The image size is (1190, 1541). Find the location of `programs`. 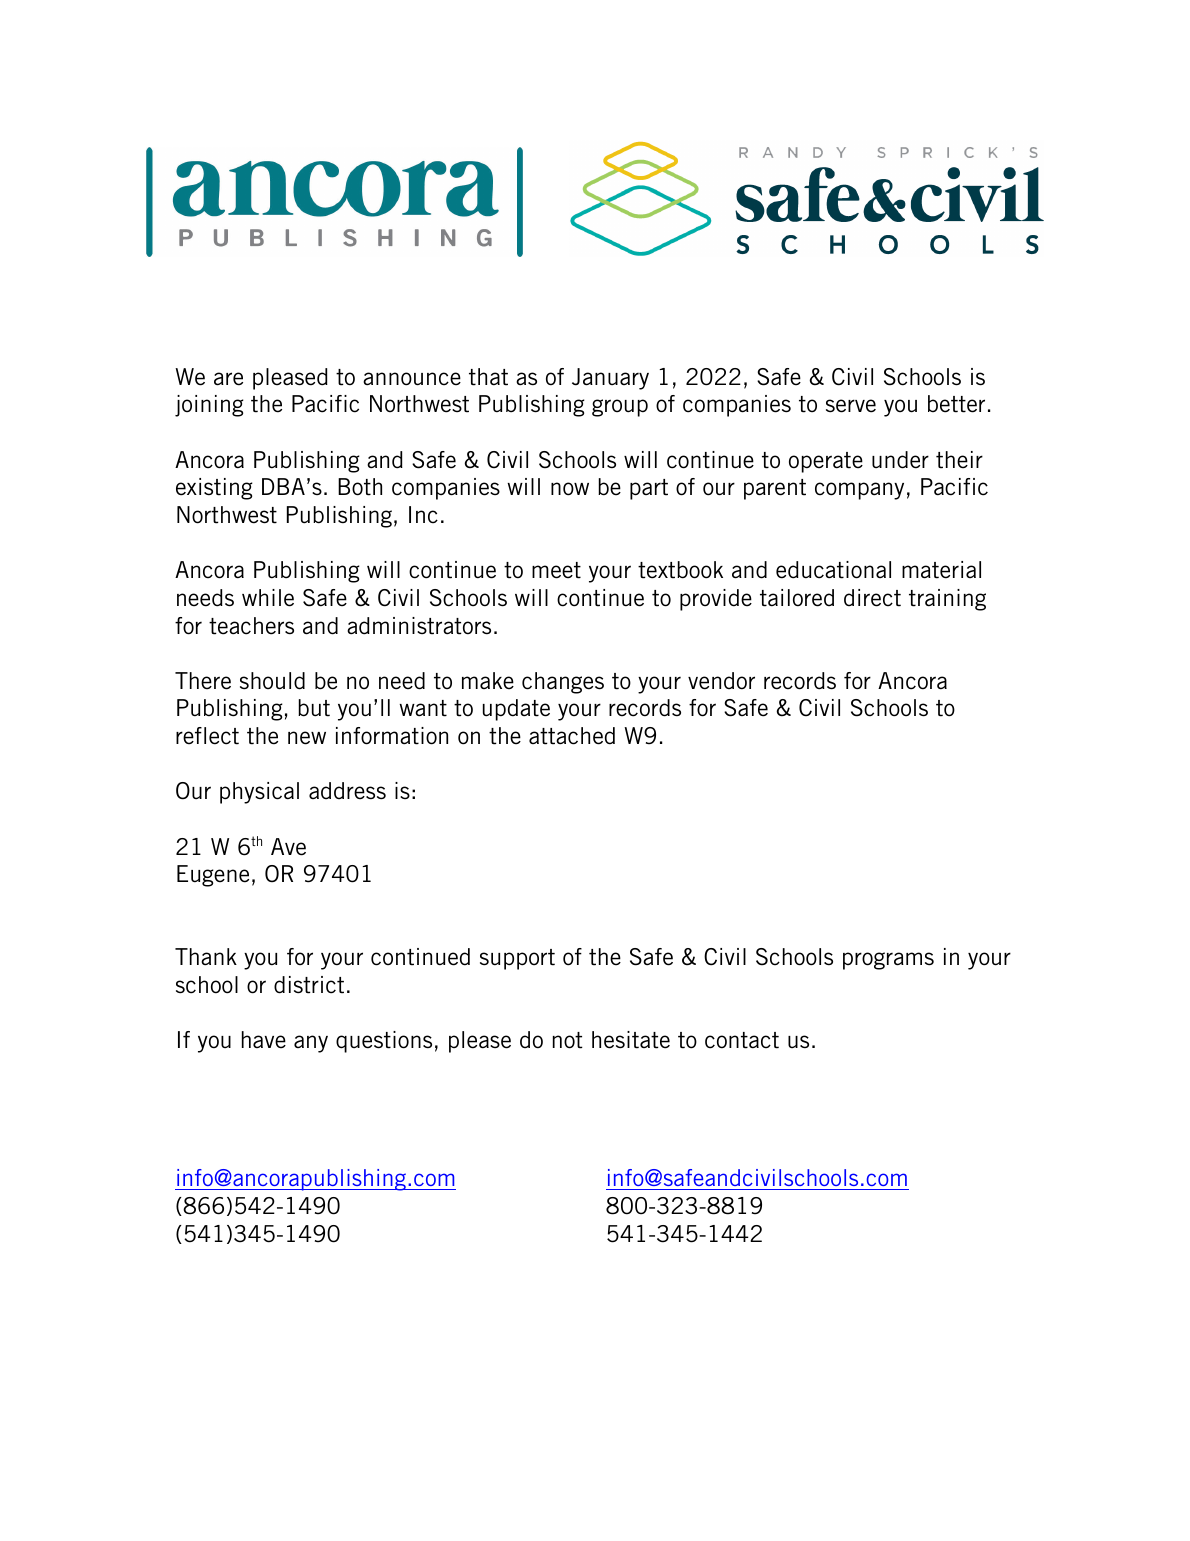

programs is located at coordinates (888, 961).
